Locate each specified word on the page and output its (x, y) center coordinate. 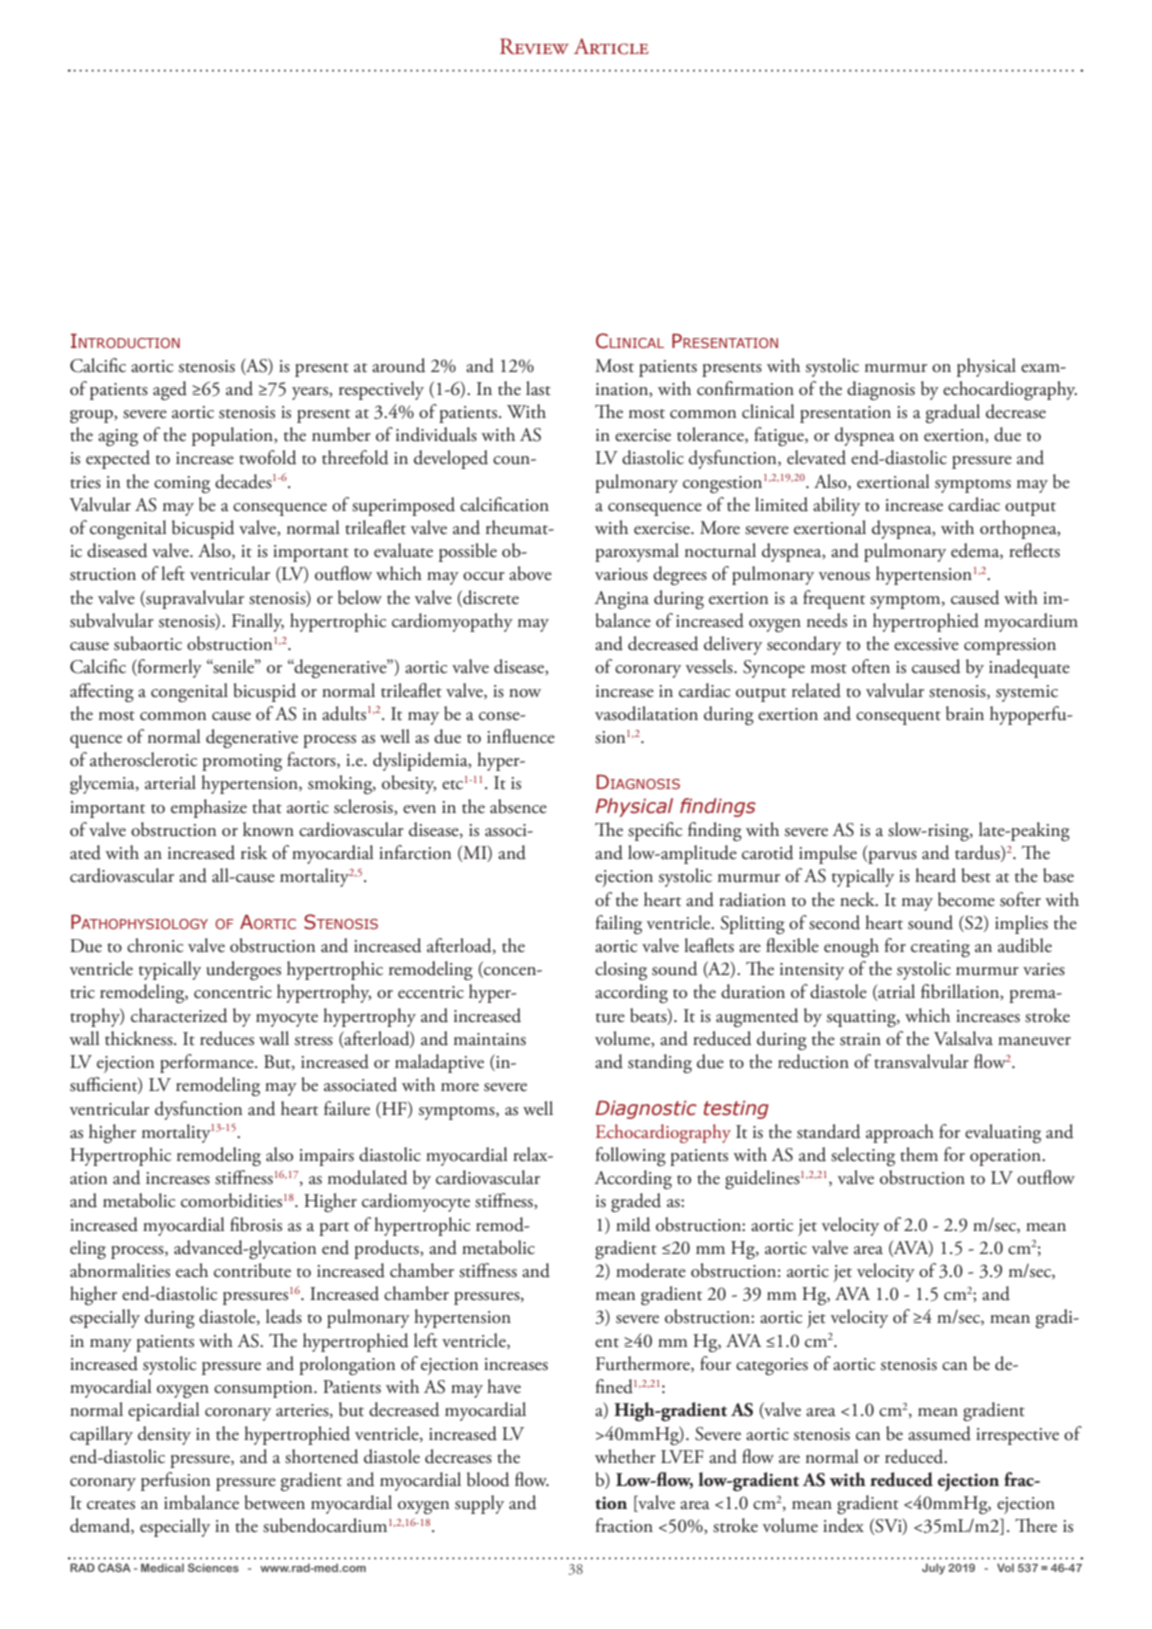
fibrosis (256, 1224)
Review (534, 46)
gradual (953, 413)
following (631, 1156)
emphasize (209, 808)
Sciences (213, 1567)
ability (836, 506)
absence (518, 806)
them (919, 1154)
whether (625, 1456)
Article (611, 46)
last (538, 388)
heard (935, 875)
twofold (268, 457)
